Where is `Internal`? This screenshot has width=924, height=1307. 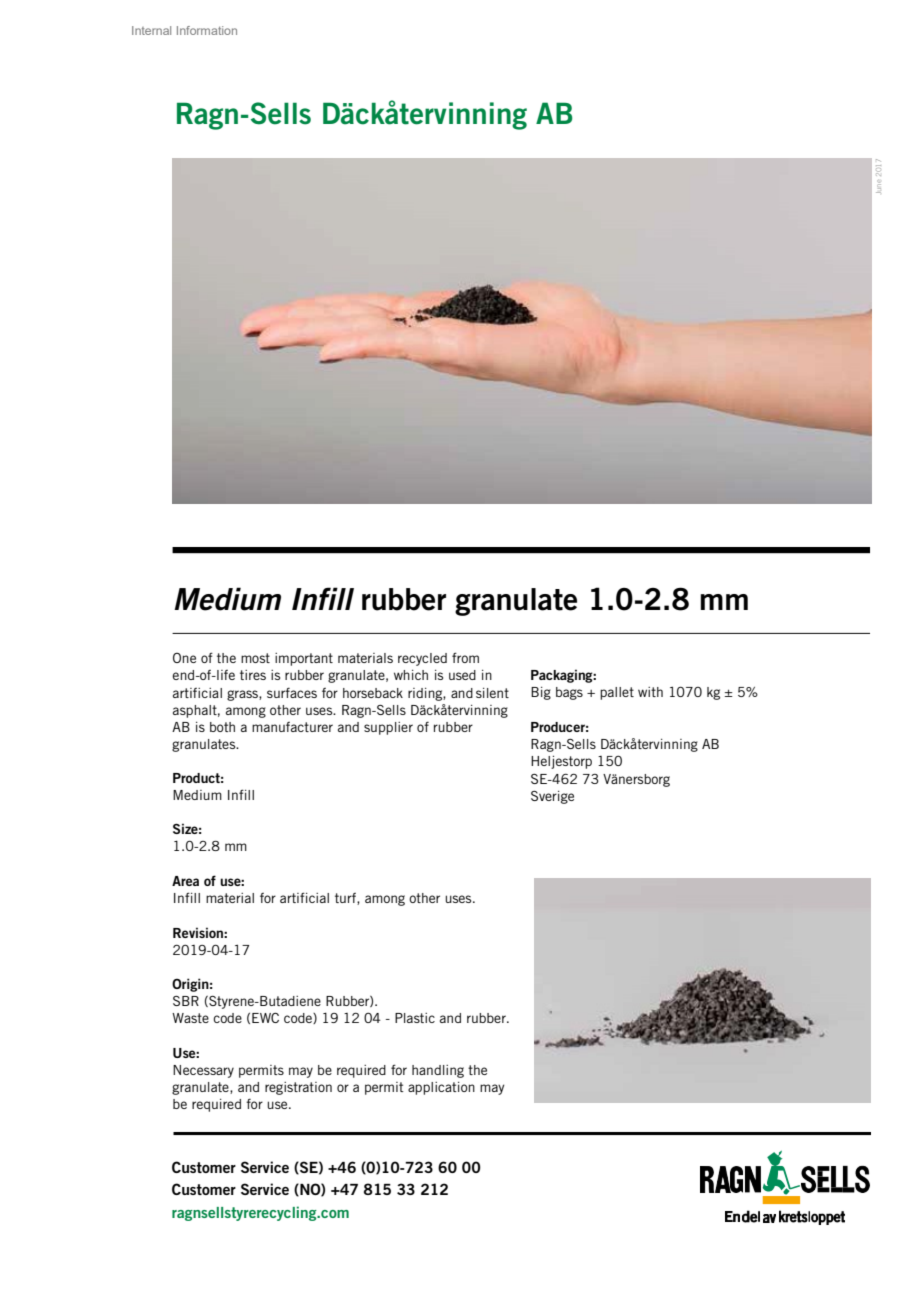 Internal is located at coordinates (151, 30).
